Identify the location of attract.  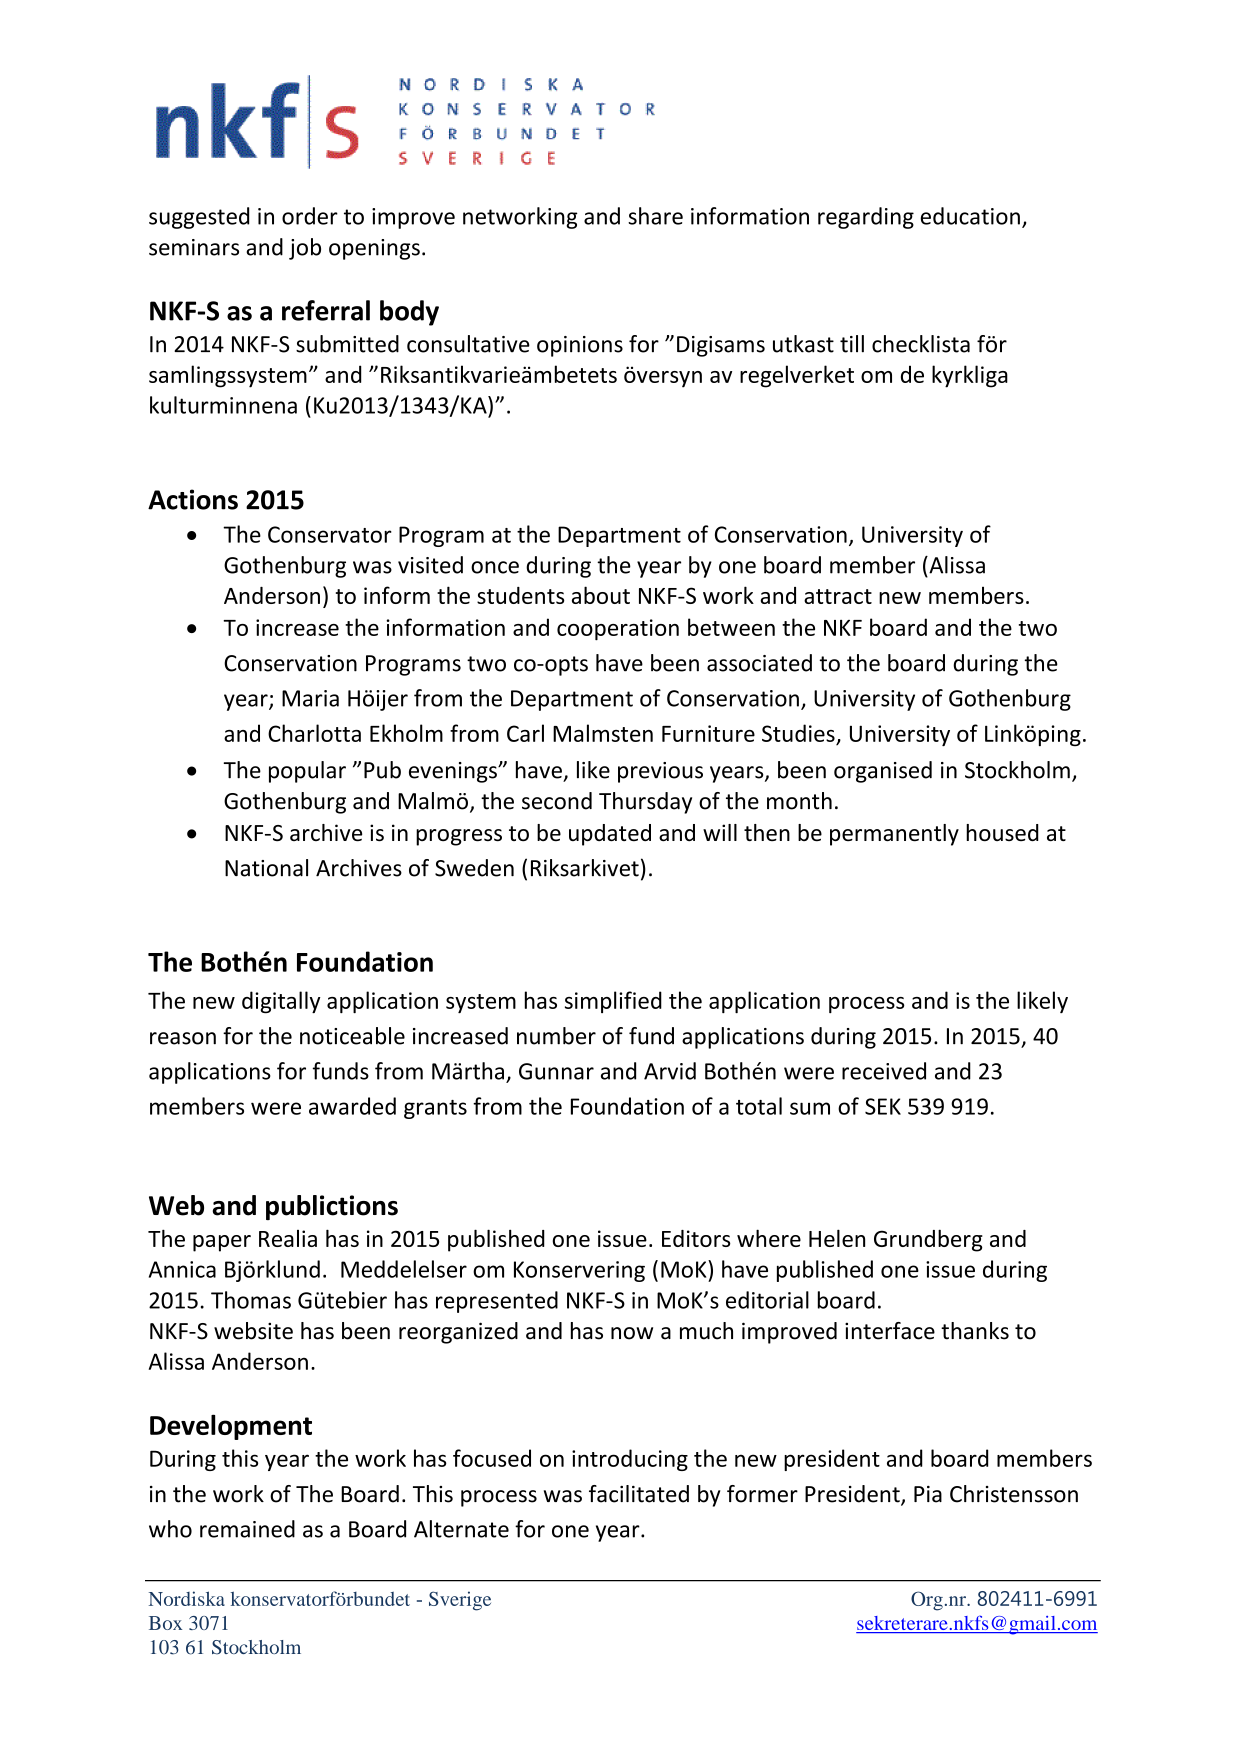
(838, 596).
